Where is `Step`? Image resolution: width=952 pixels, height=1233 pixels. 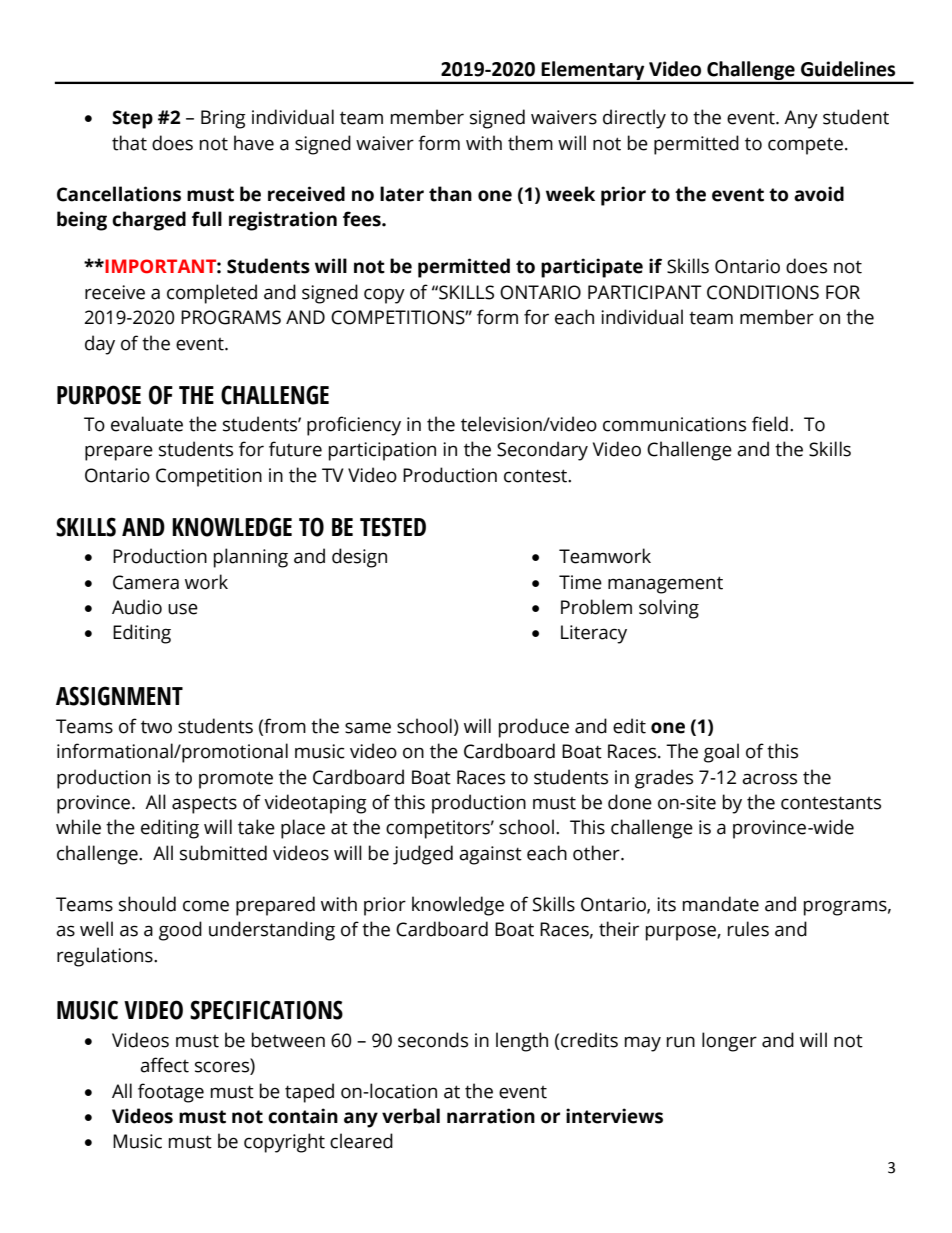 Step is located at coordinates (132, 119).
